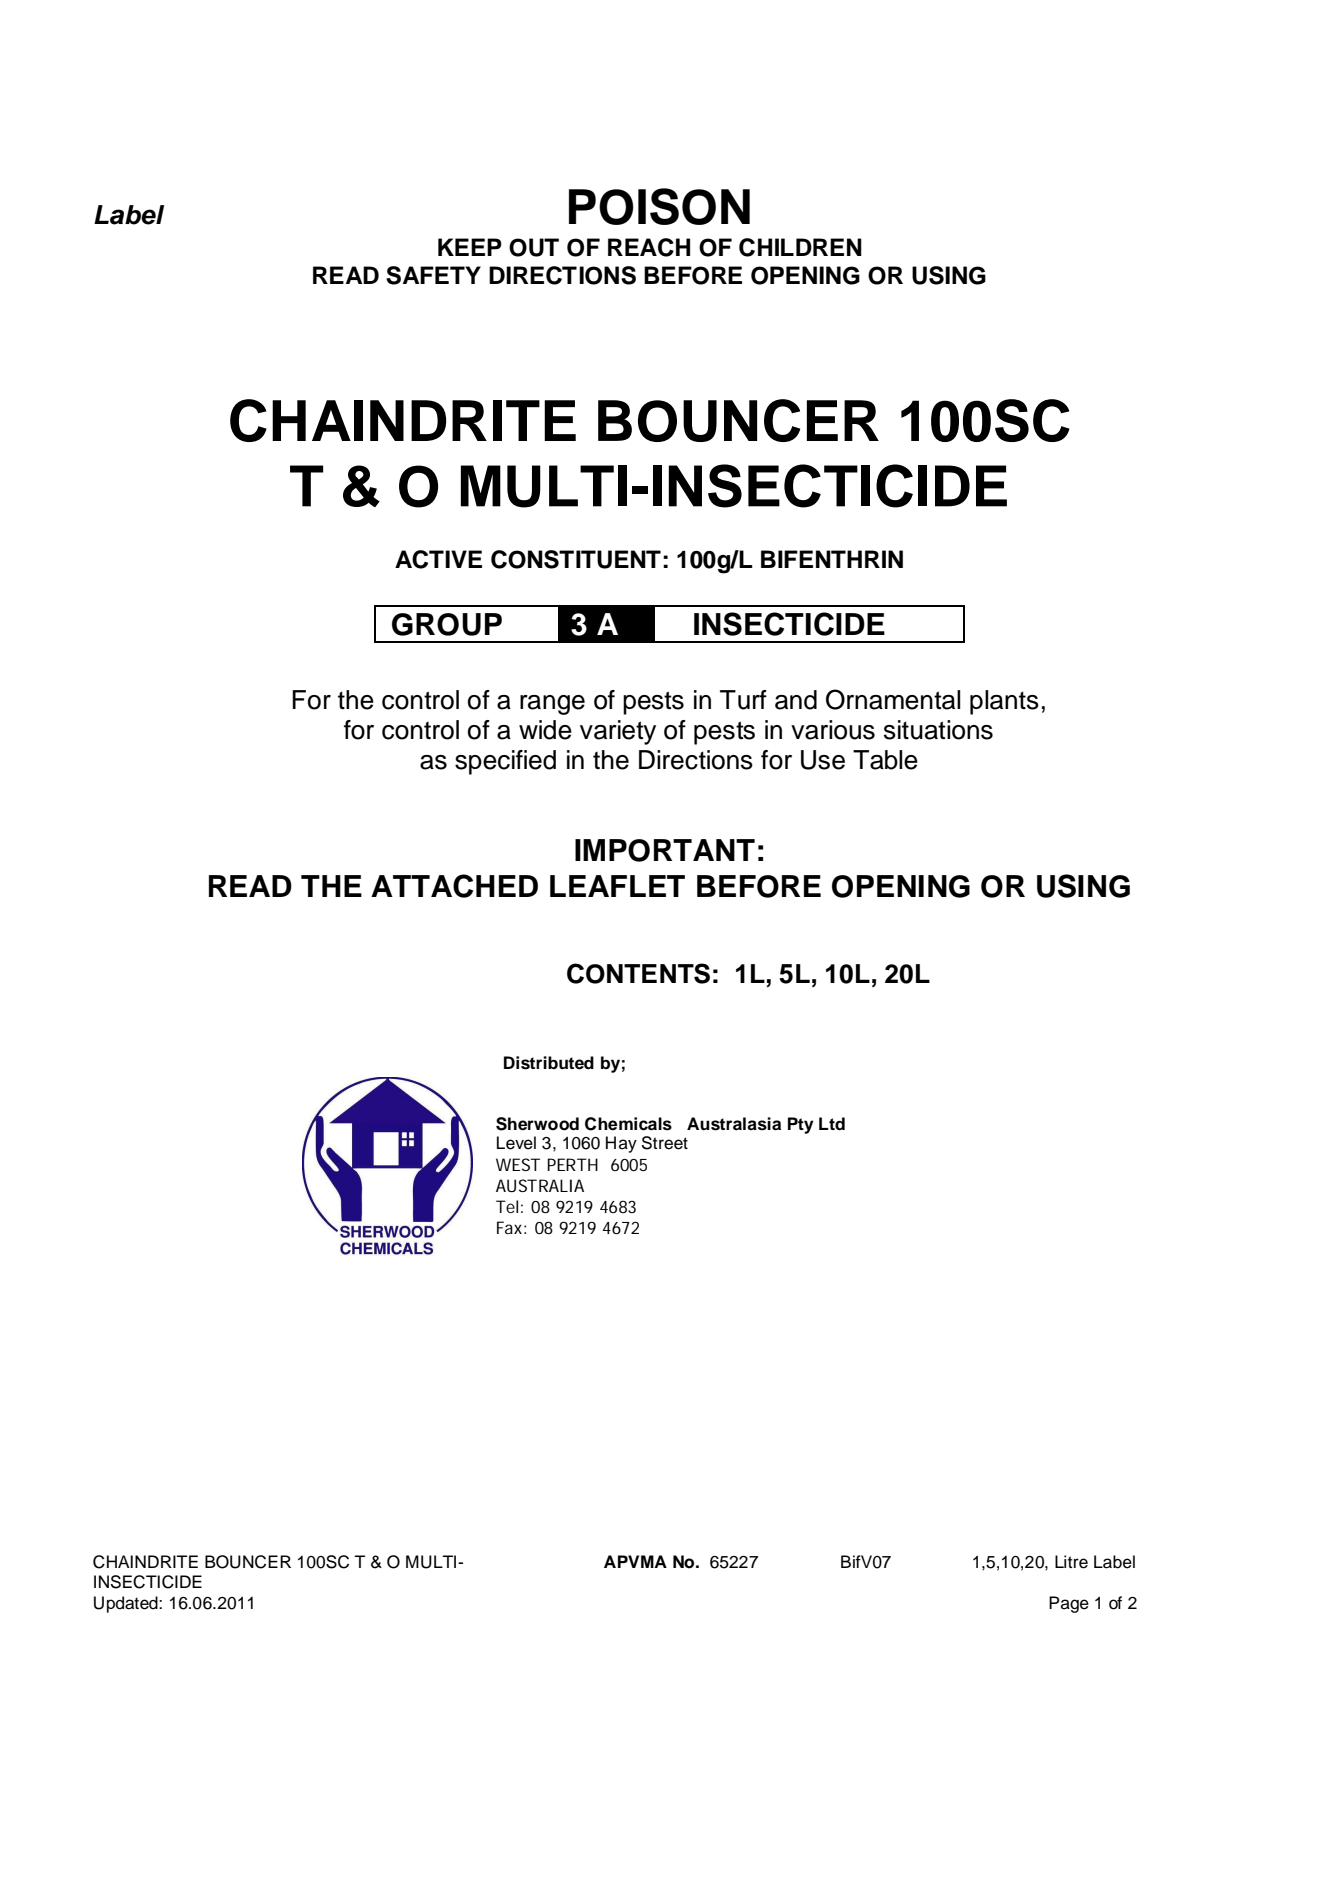  I want to click on CHILDREN, so click(800, 247).
